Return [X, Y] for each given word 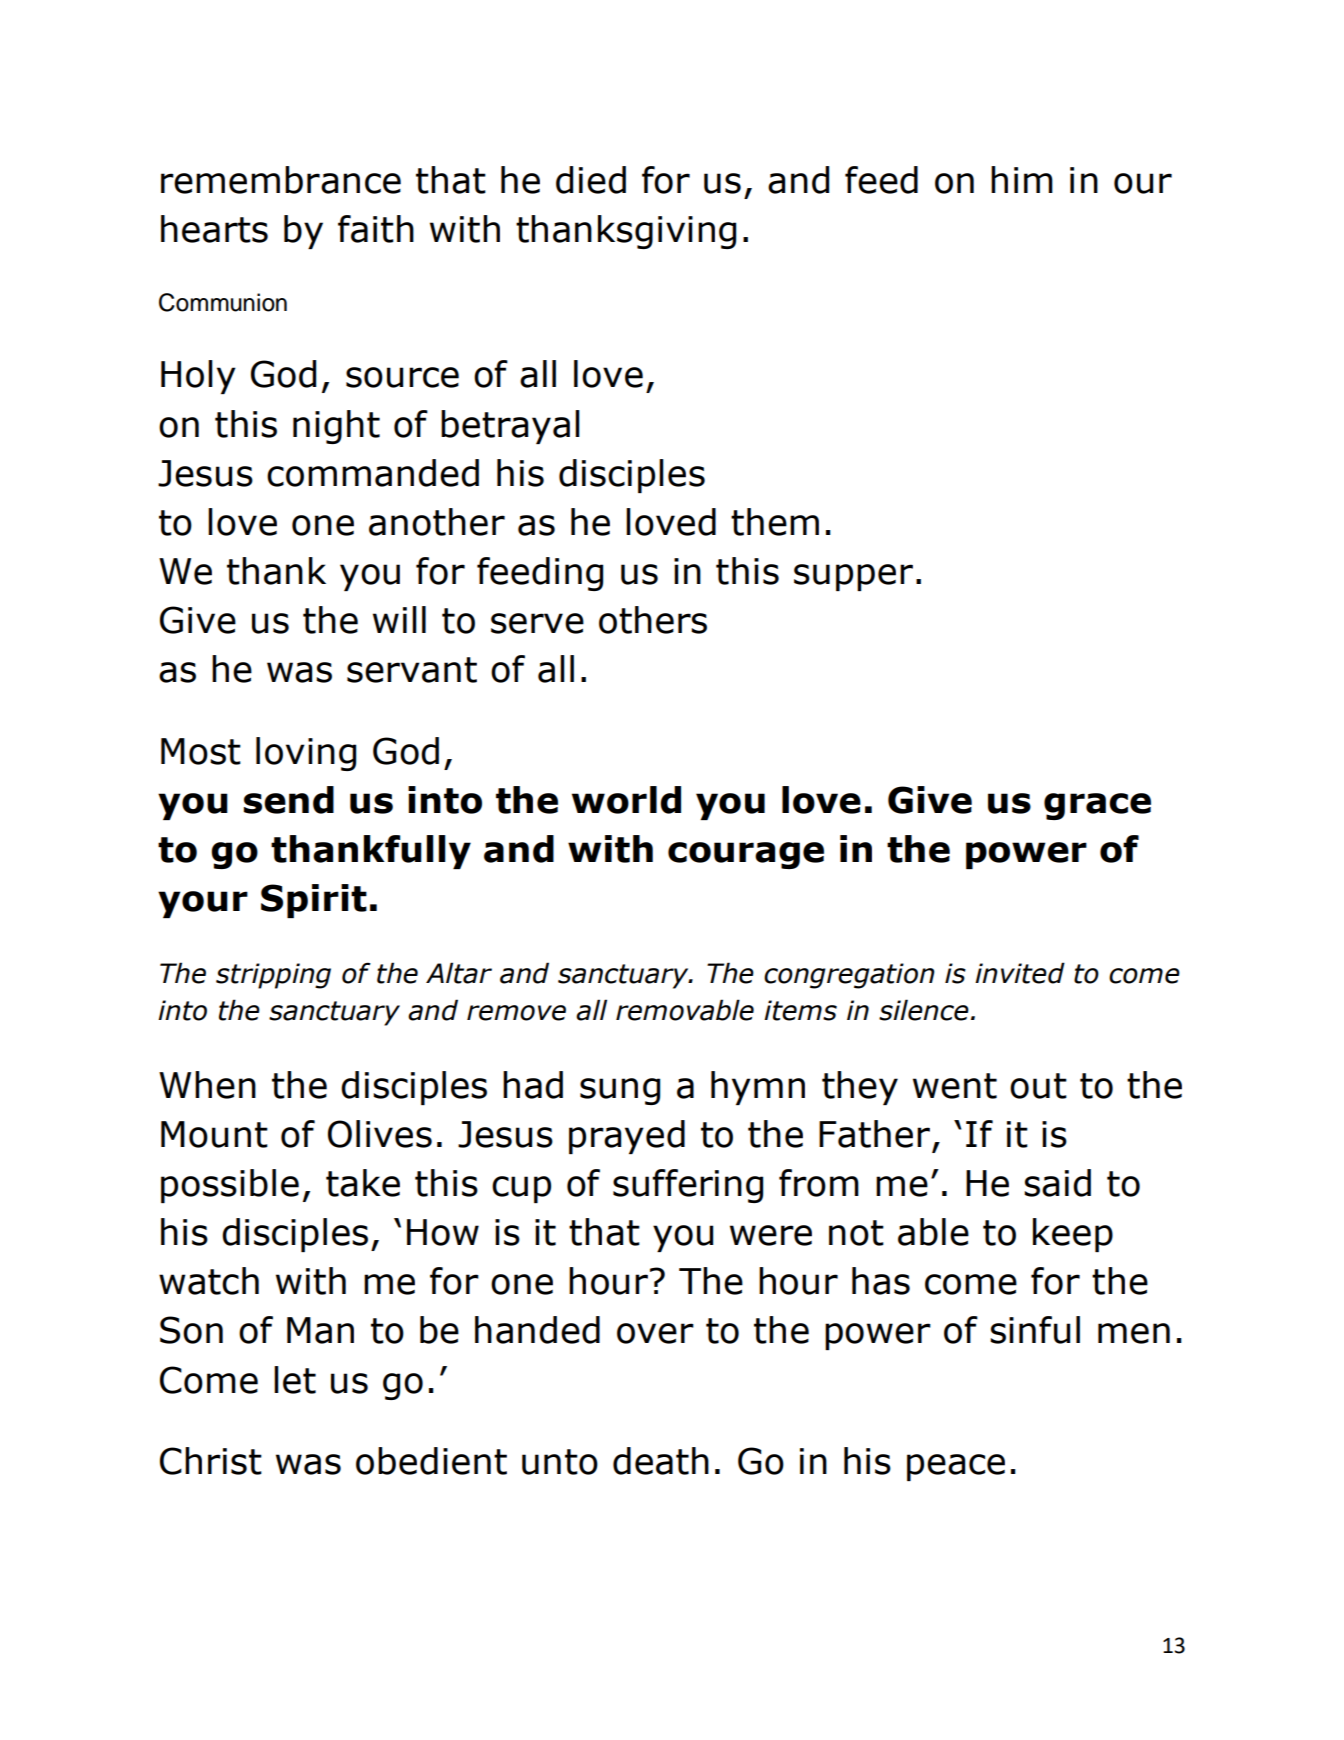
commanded [373, 473]
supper [853, 577]
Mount [214, 1134]
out [1038, 1086]
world [626, 800]
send [289, 800]
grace [1097, 806]
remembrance [281, 180]
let [295, 1380]
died [591, 180]
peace [956, 1467]
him [1022, 179]
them [775, 522]
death [661, 1461]
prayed [627, 1137]
